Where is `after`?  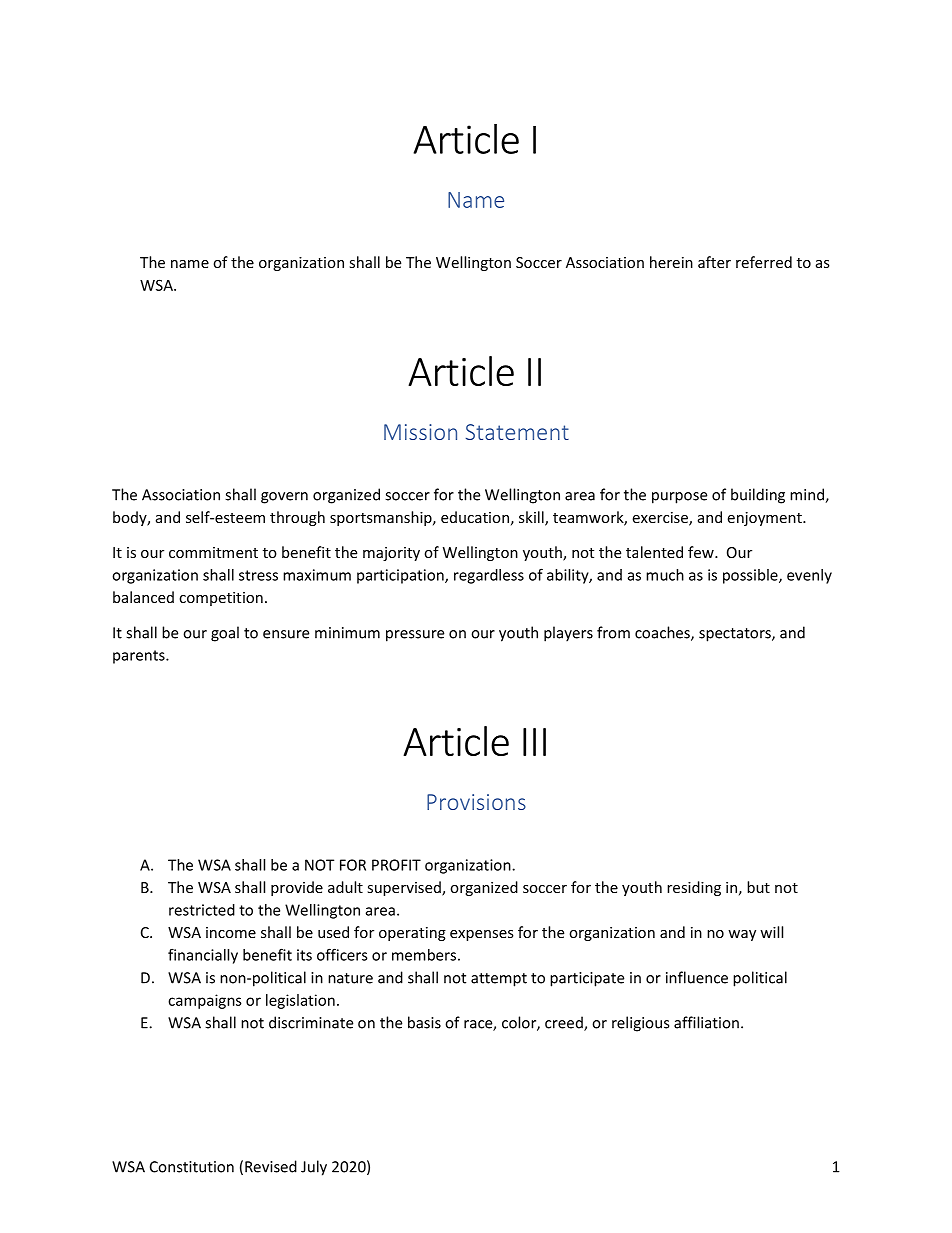
after is located at coordinates (714, 262).
